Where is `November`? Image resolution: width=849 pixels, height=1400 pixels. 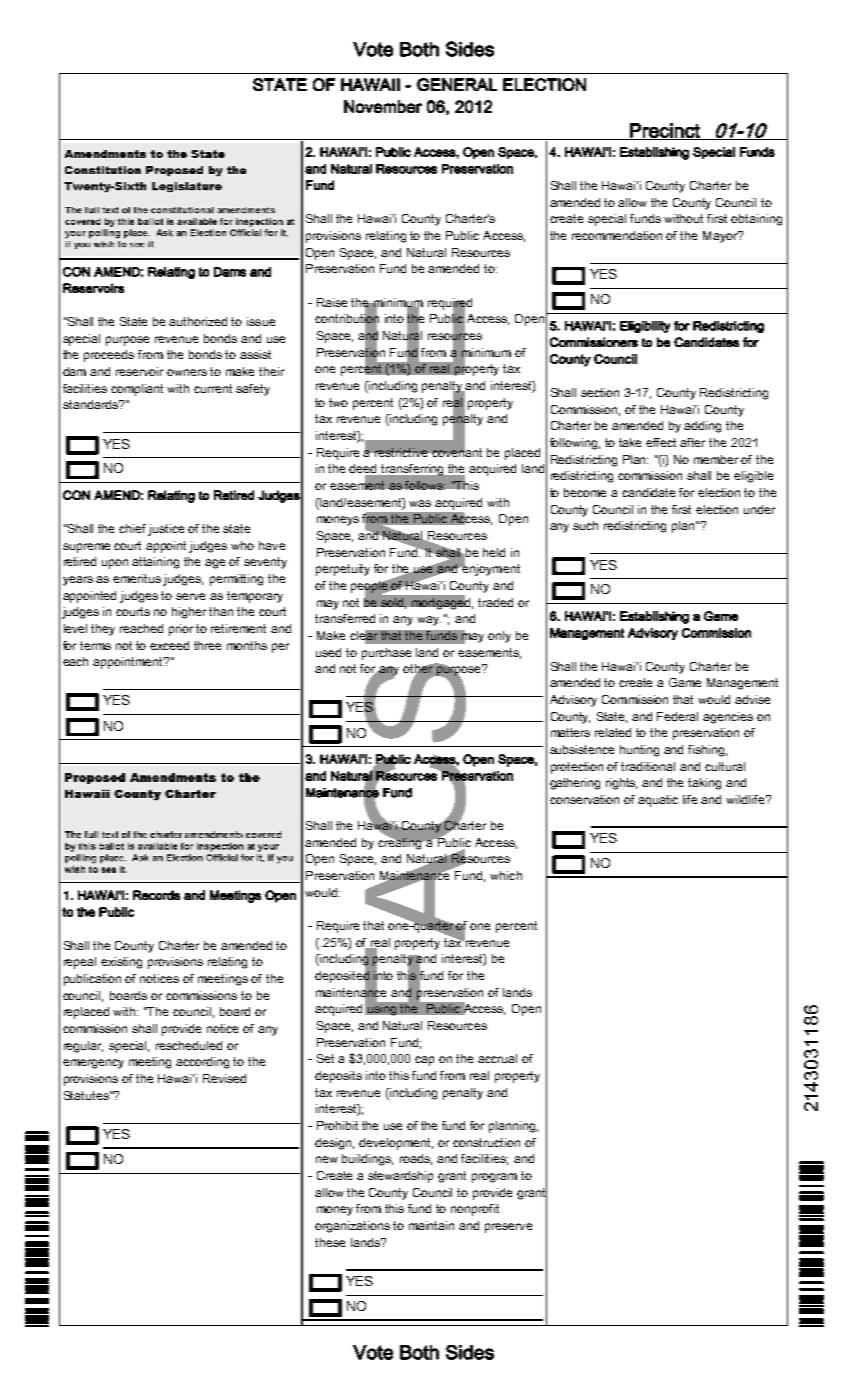 November is located at coordinates (383, 106).
